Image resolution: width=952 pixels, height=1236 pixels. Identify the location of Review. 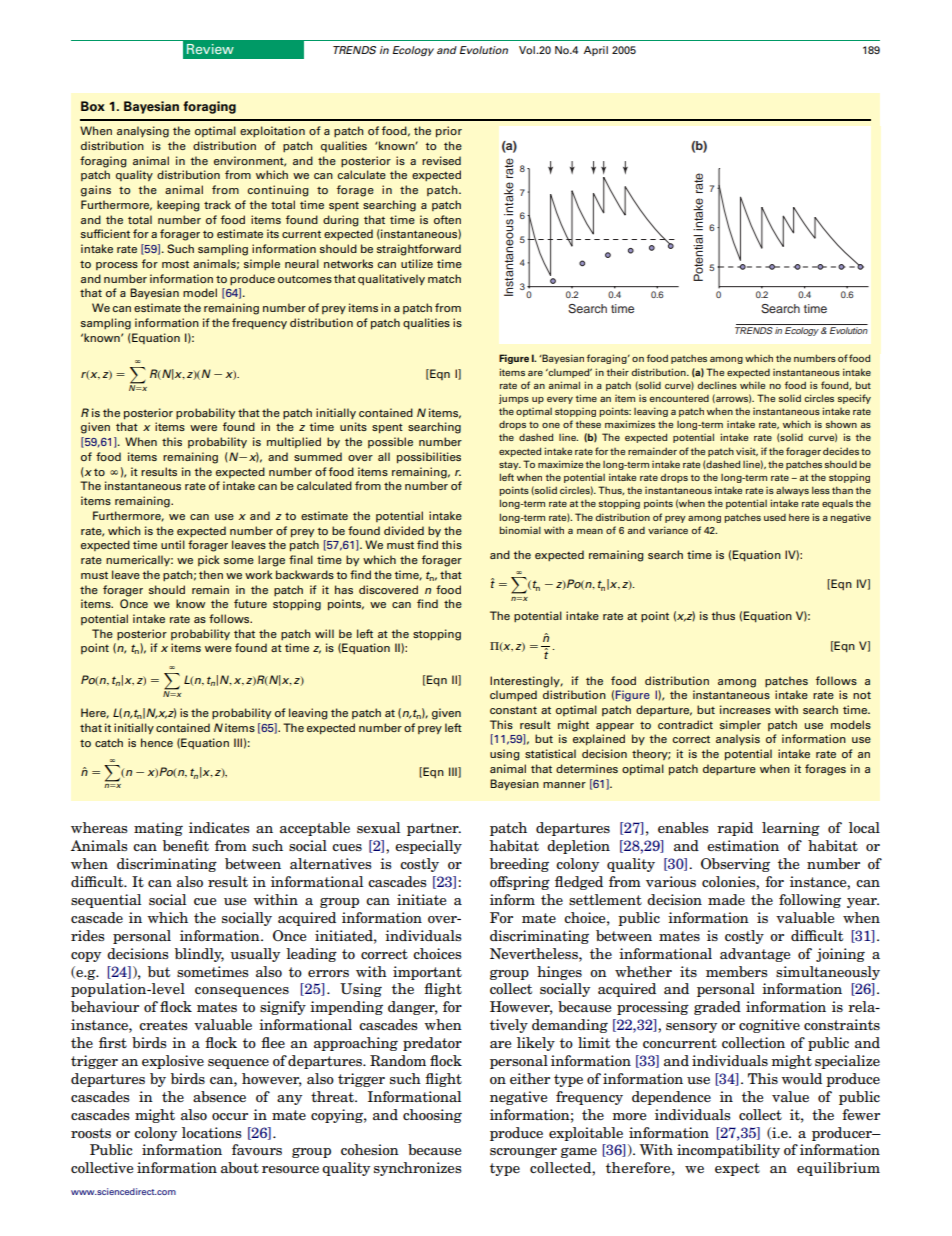
(210, 49).
